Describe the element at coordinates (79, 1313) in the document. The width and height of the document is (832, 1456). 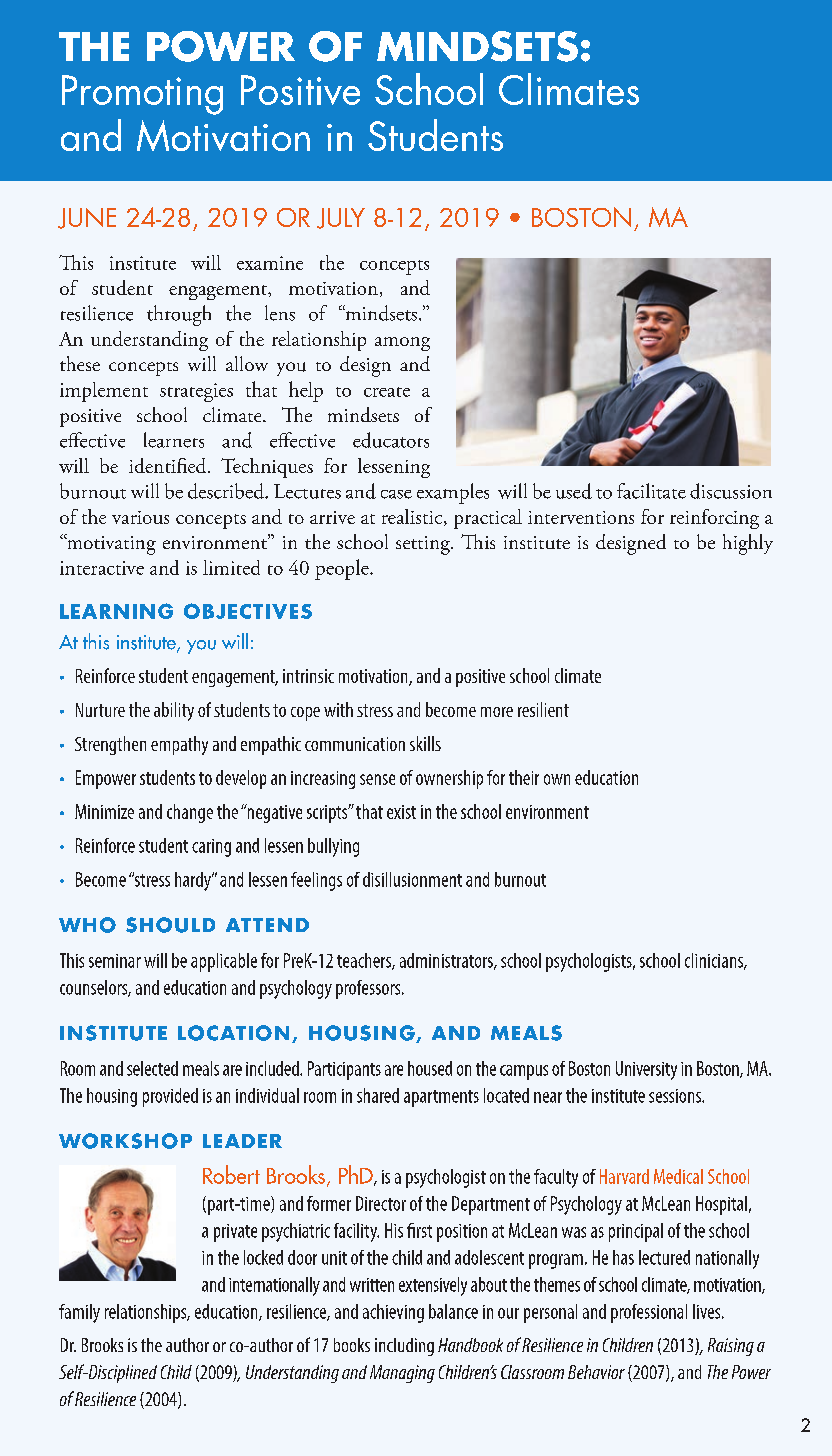
I see `family` at that location.
